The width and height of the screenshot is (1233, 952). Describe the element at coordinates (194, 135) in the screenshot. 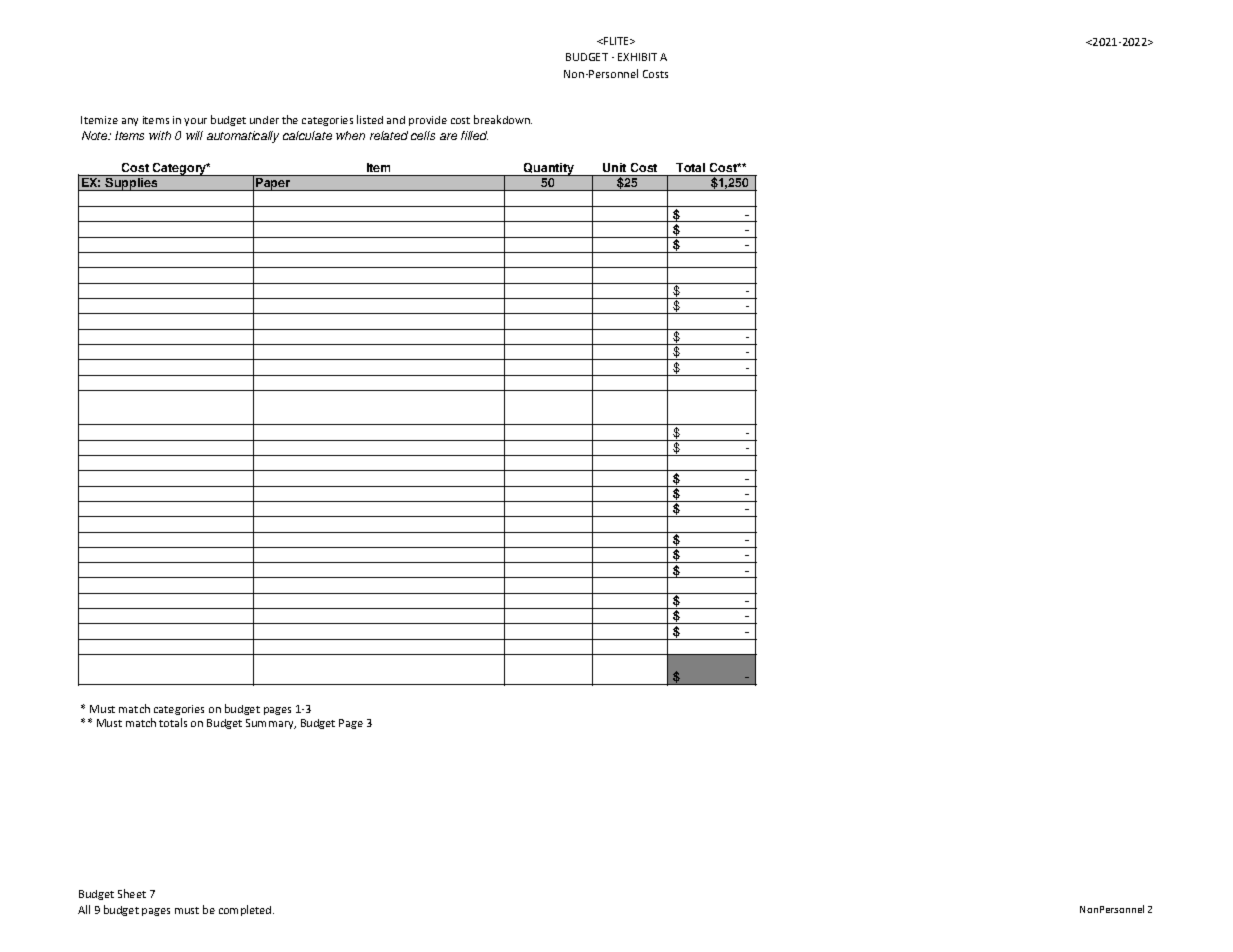

I see `will` at that location.
